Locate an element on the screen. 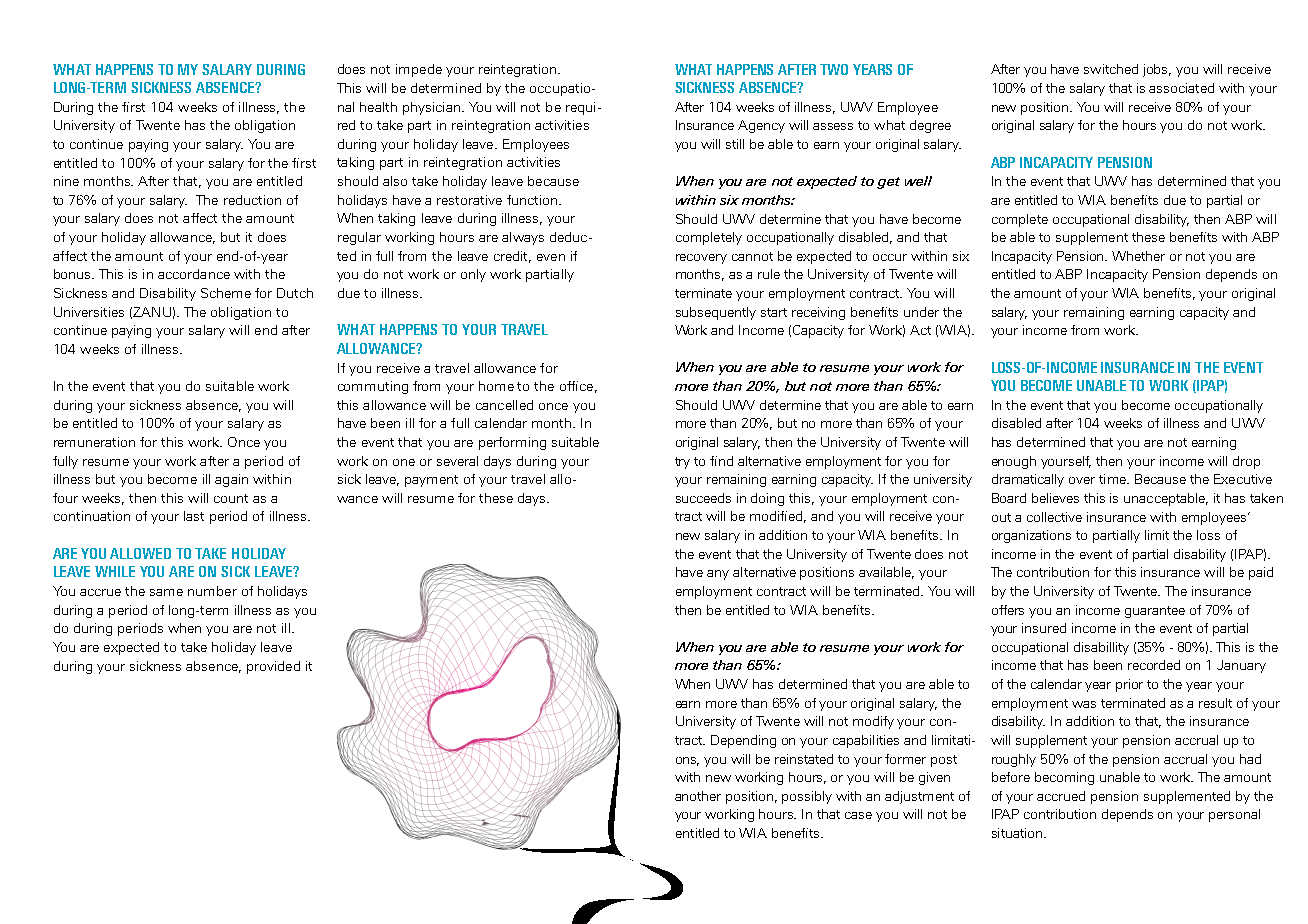 The image size is (1308, 924). another is located at coordinates (698, 796).
